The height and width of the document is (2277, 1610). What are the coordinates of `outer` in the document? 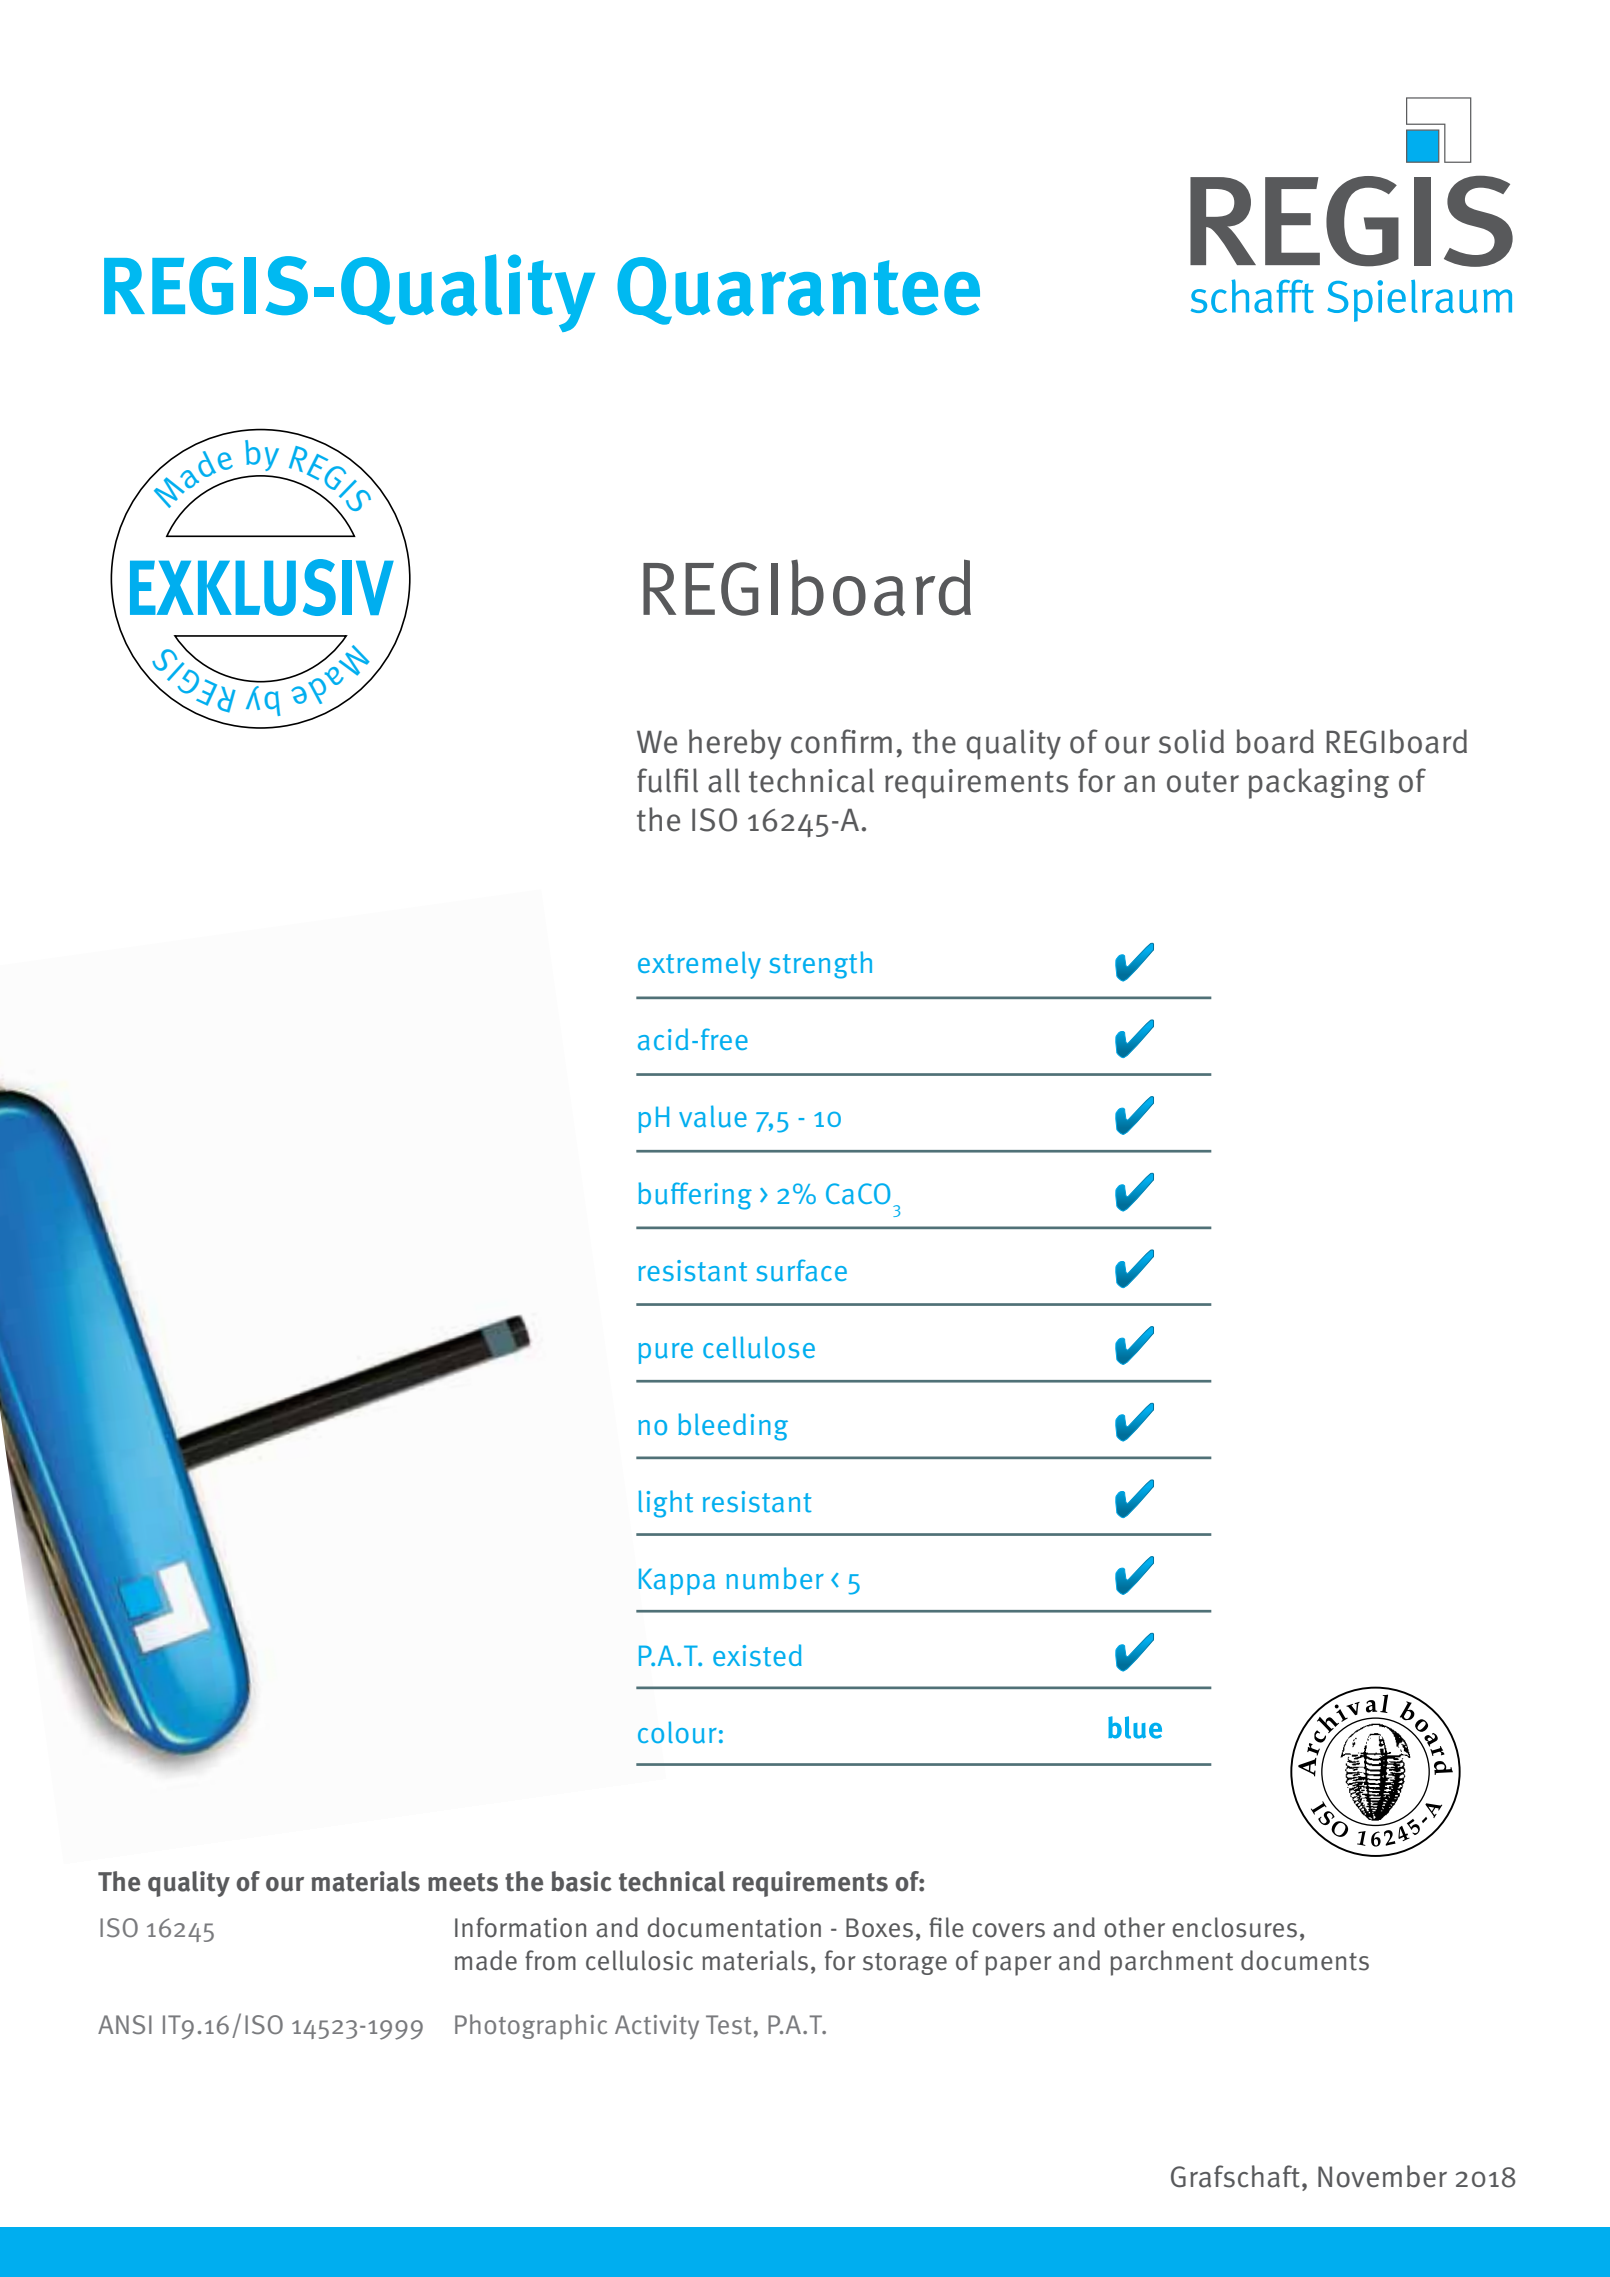 It's located at (1203, 782).
